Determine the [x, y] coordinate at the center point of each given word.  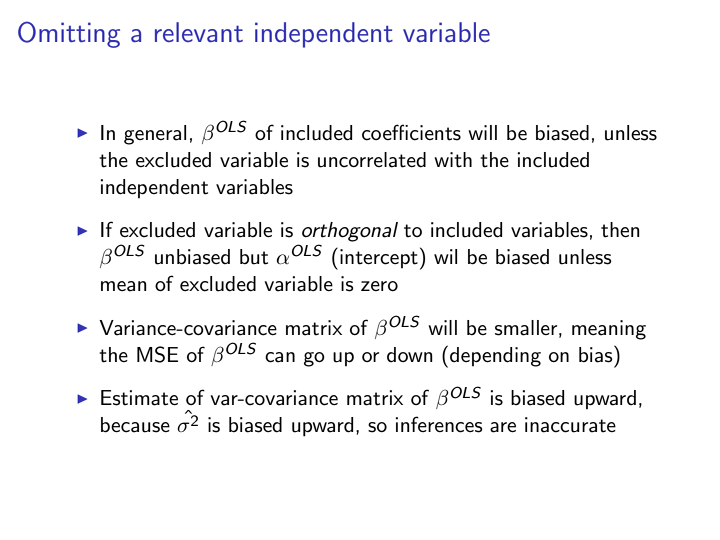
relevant [199, 32]
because [135, 425]
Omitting [69, 34]
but [254, 257]
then [620, 230]
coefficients [411, 132]
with [453, 160]
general [155, 135]
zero [379, 286]
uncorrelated [372, 160]
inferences [439, 424]
